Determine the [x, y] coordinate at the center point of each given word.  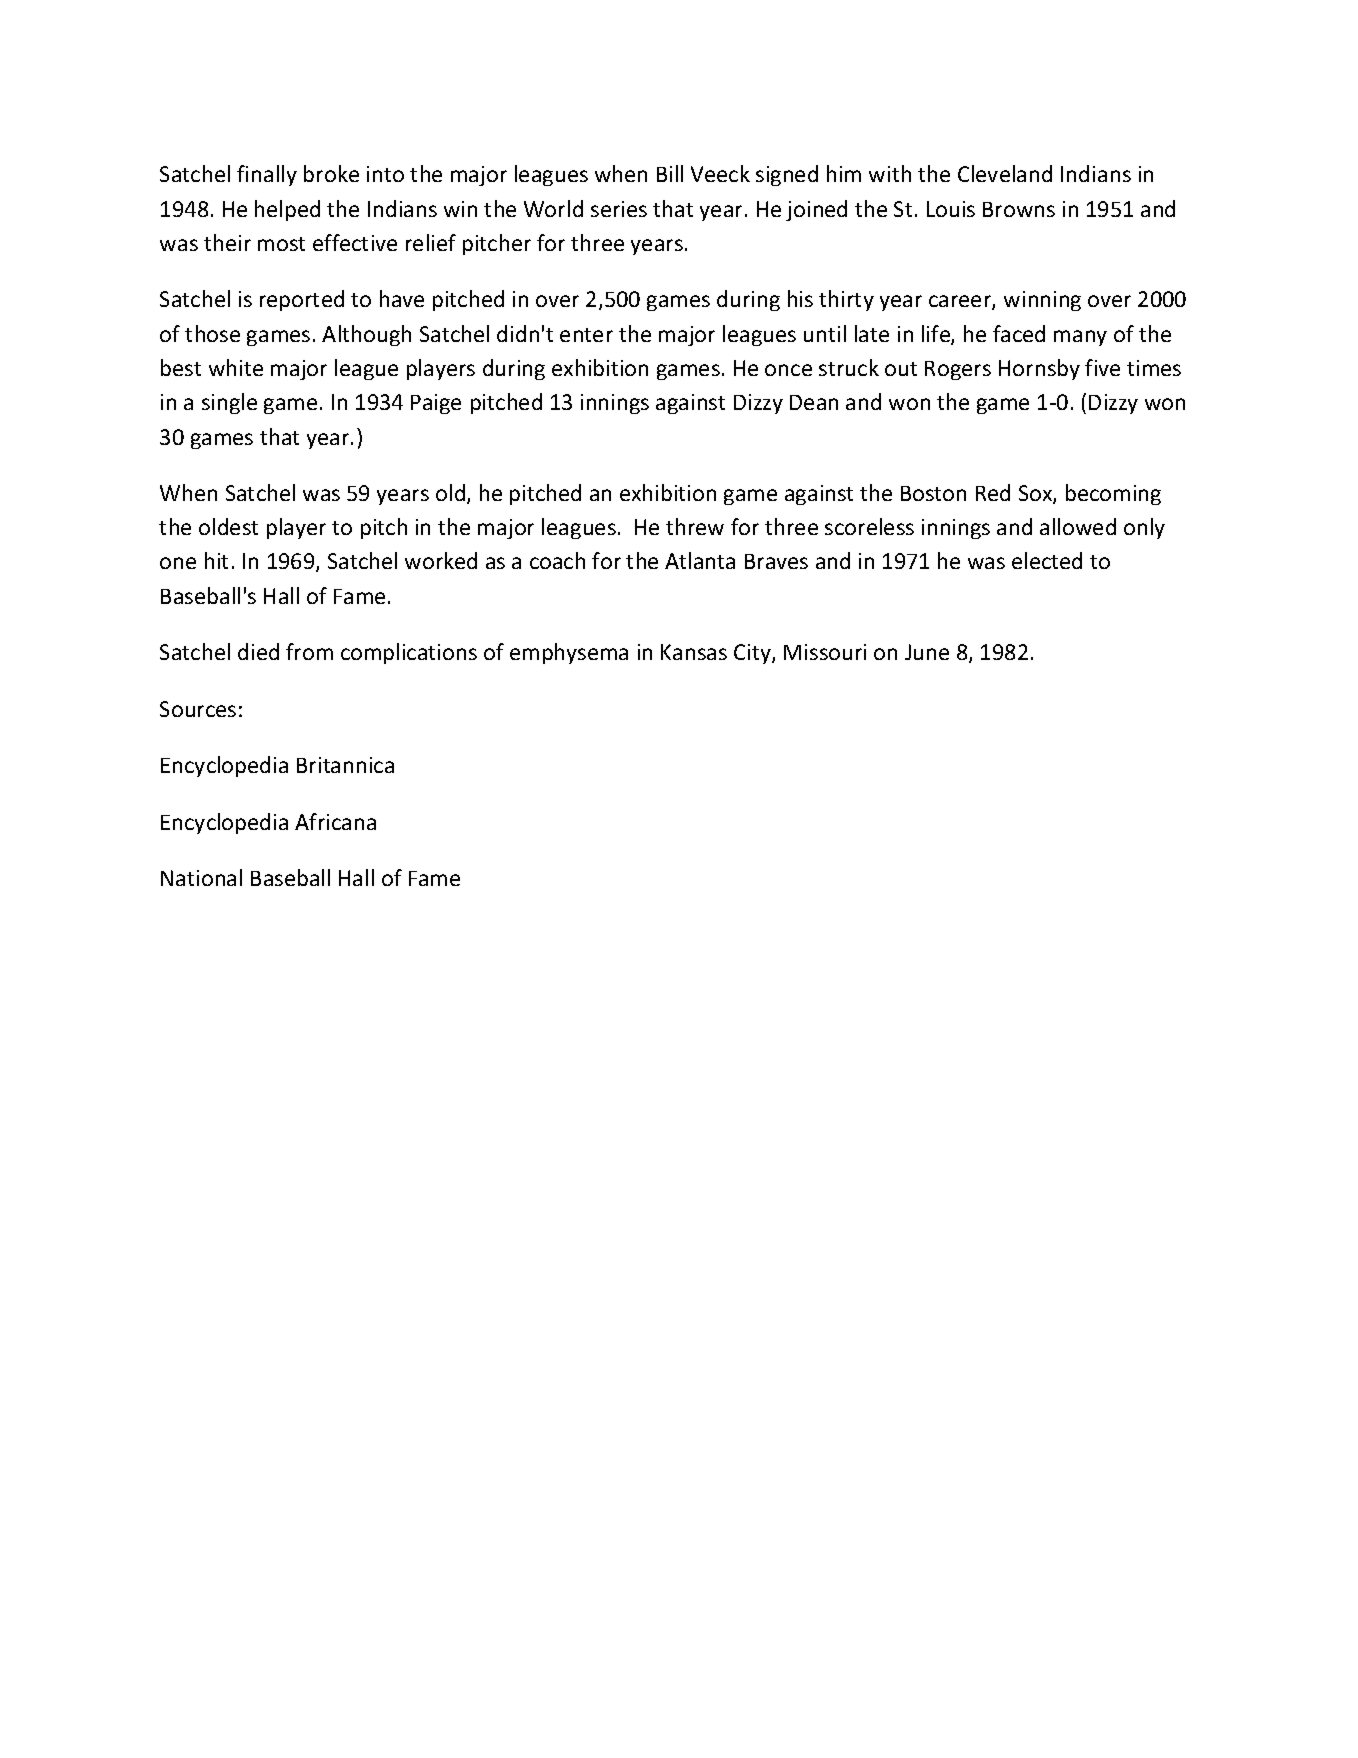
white [236, 367]
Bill [670, 173]
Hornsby [1039, 369]
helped [287, 210]
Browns [1019, 209]
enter [586, 335]
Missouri [825, 652]
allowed [1078, 526]
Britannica [345, 765]
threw [695, 526]
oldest [228, 526]
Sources [198, 709]
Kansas [694, 652]
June [927, 652]
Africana [335, 821]
